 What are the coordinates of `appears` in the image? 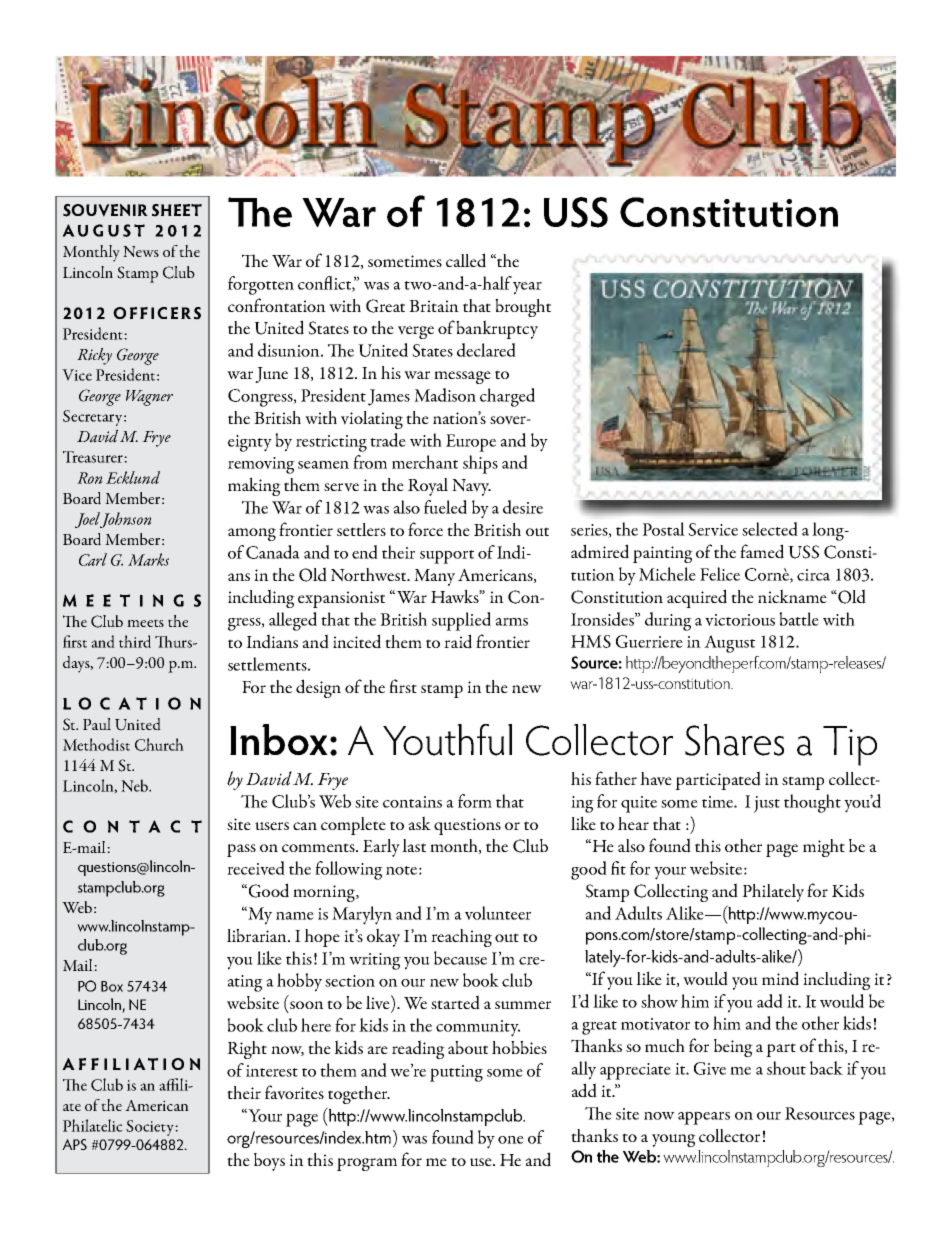 It's located at (704, 1118).
